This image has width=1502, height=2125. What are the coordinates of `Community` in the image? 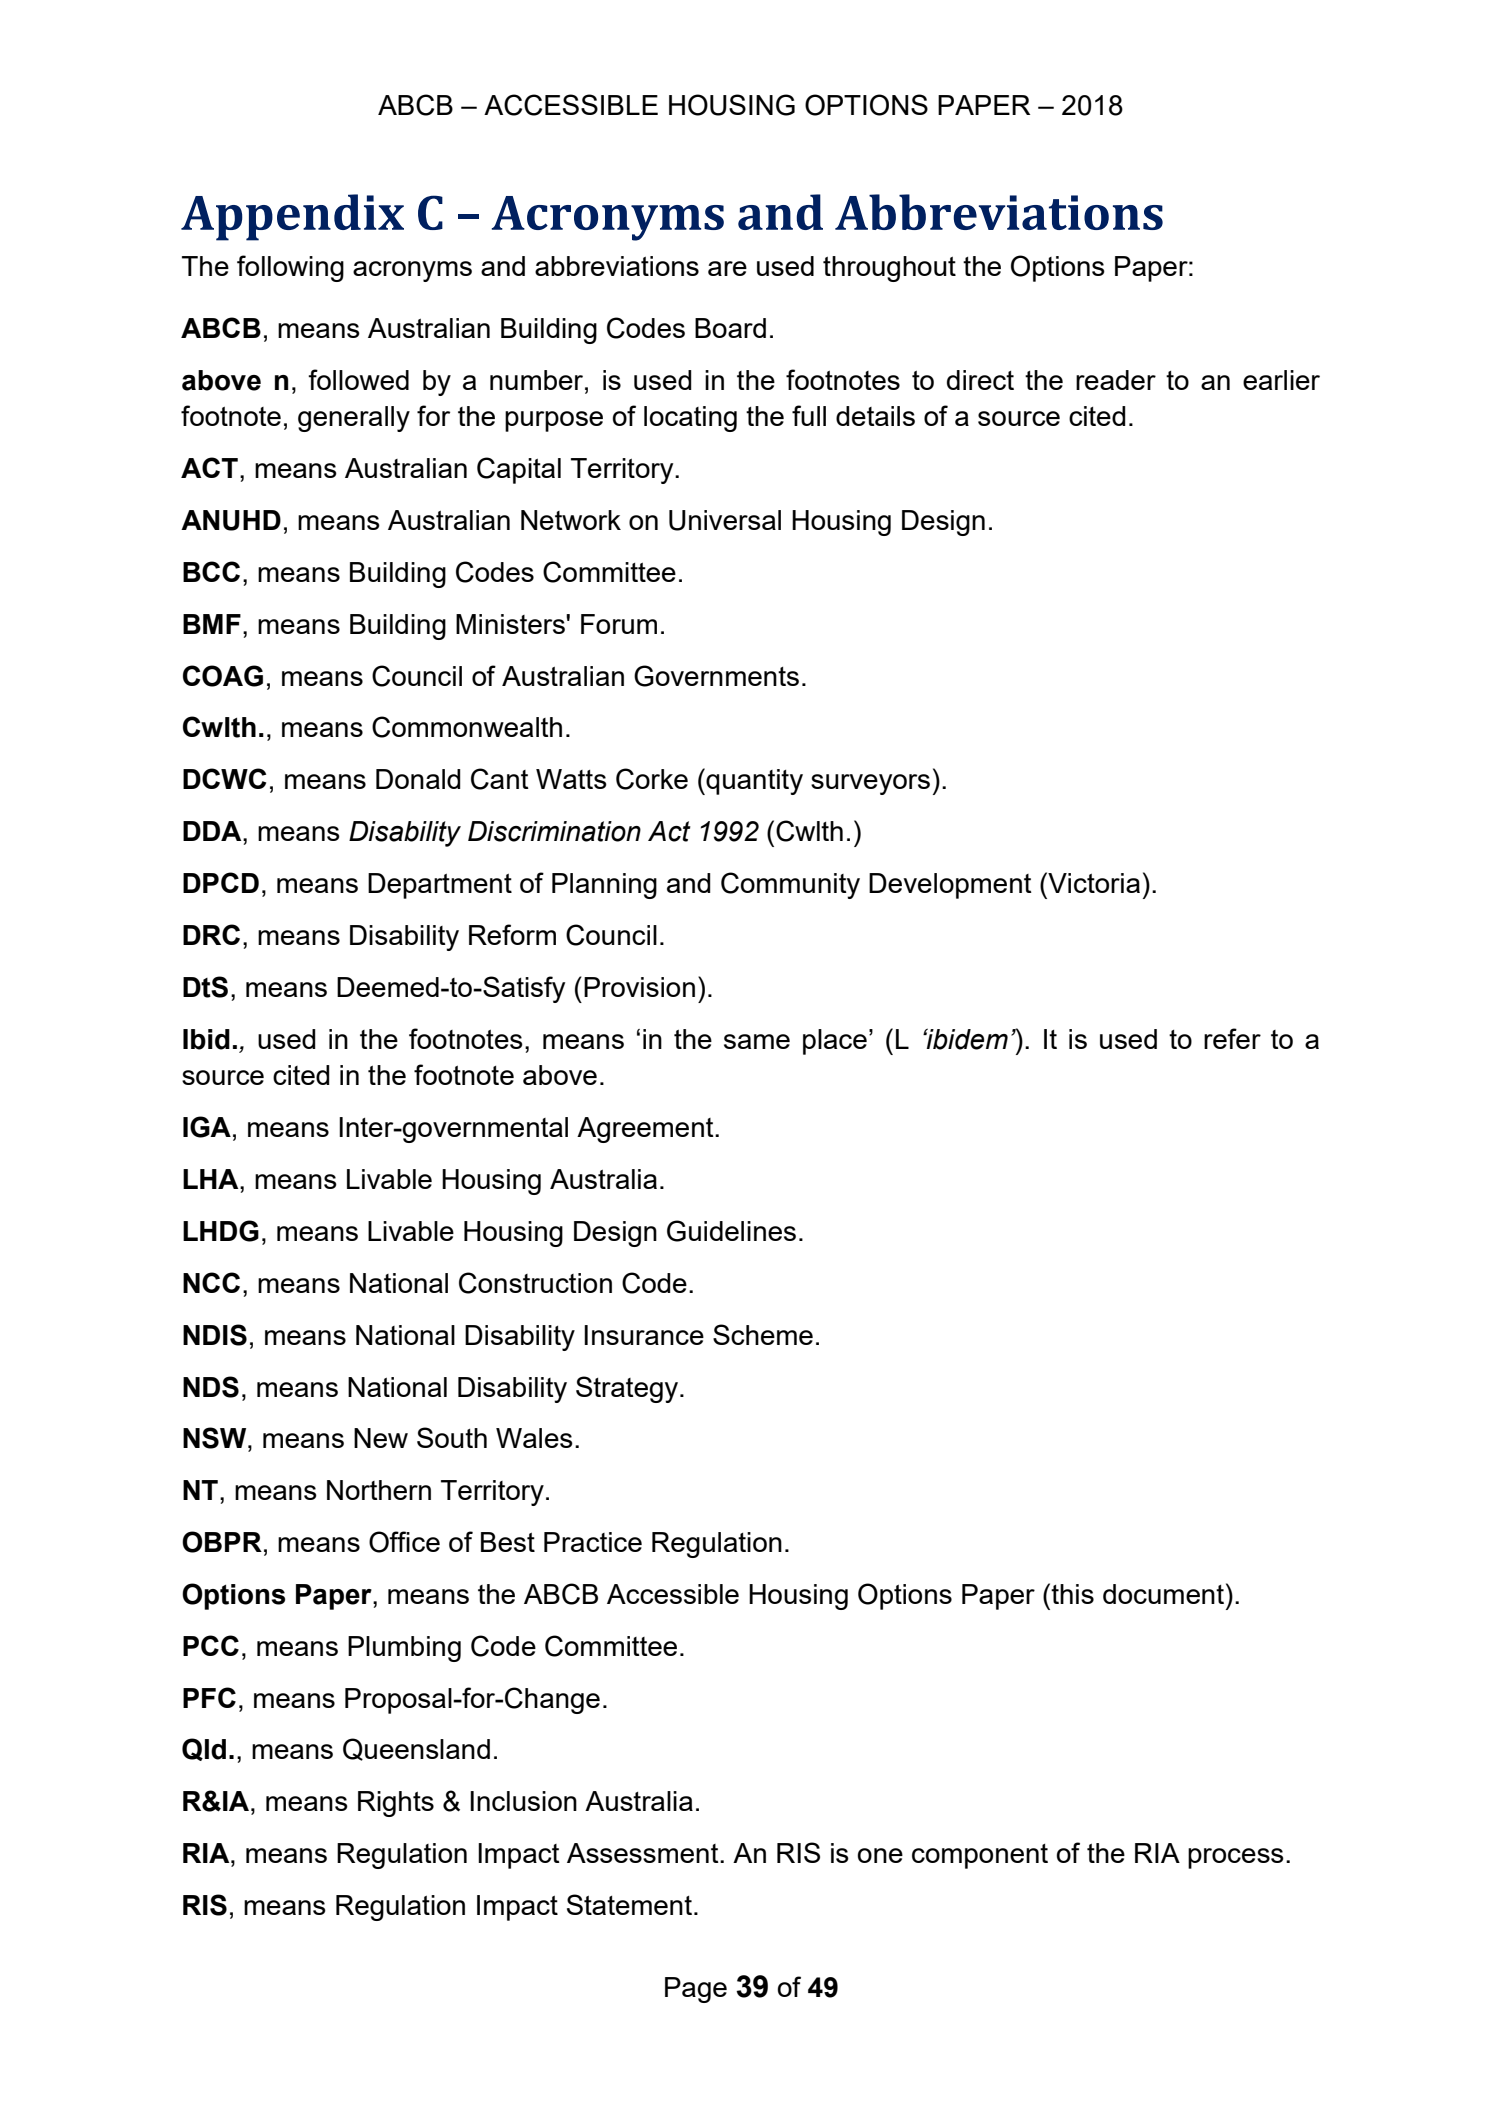 It's located at (790, 885).
